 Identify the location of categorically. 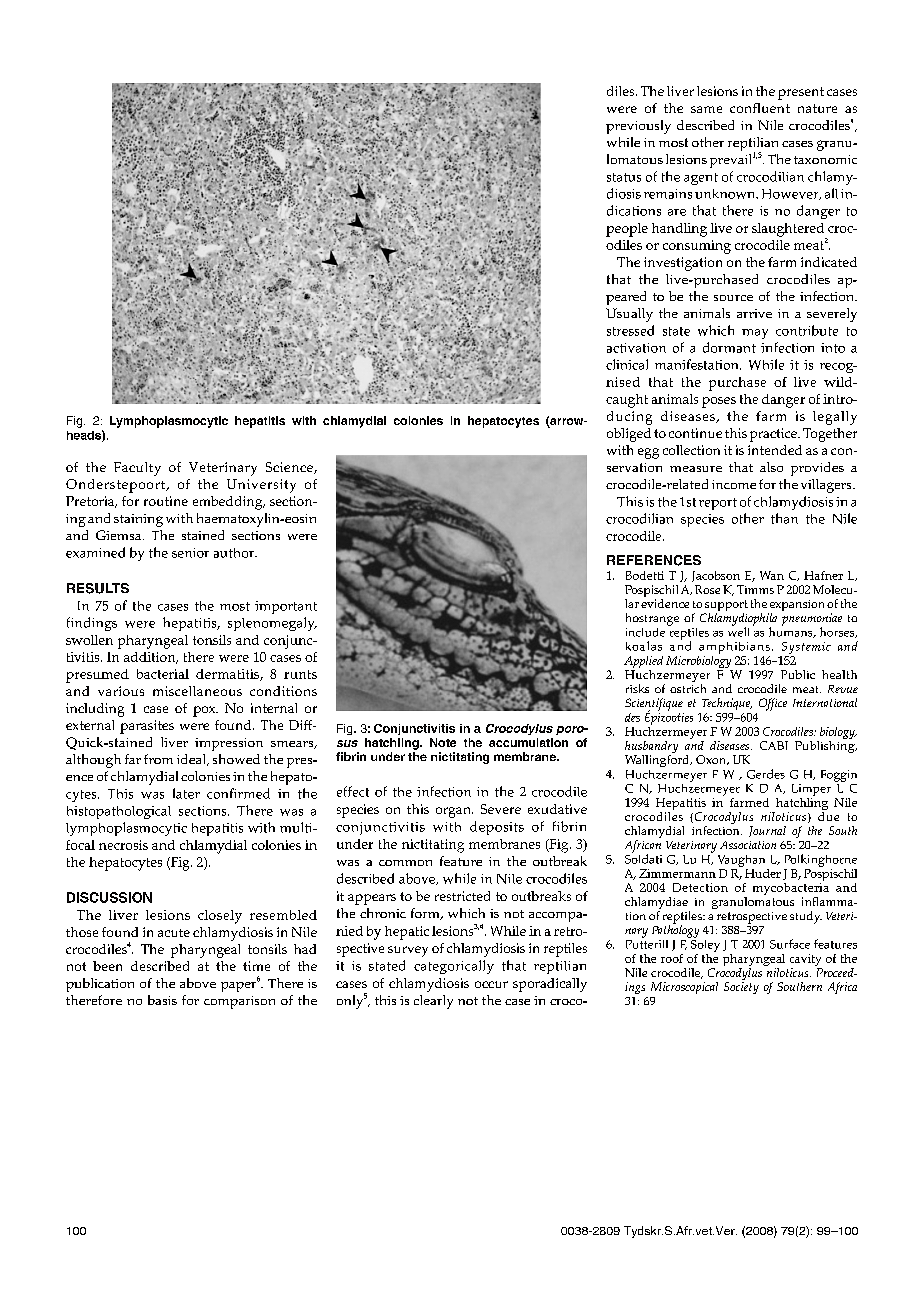
(454, 967).
